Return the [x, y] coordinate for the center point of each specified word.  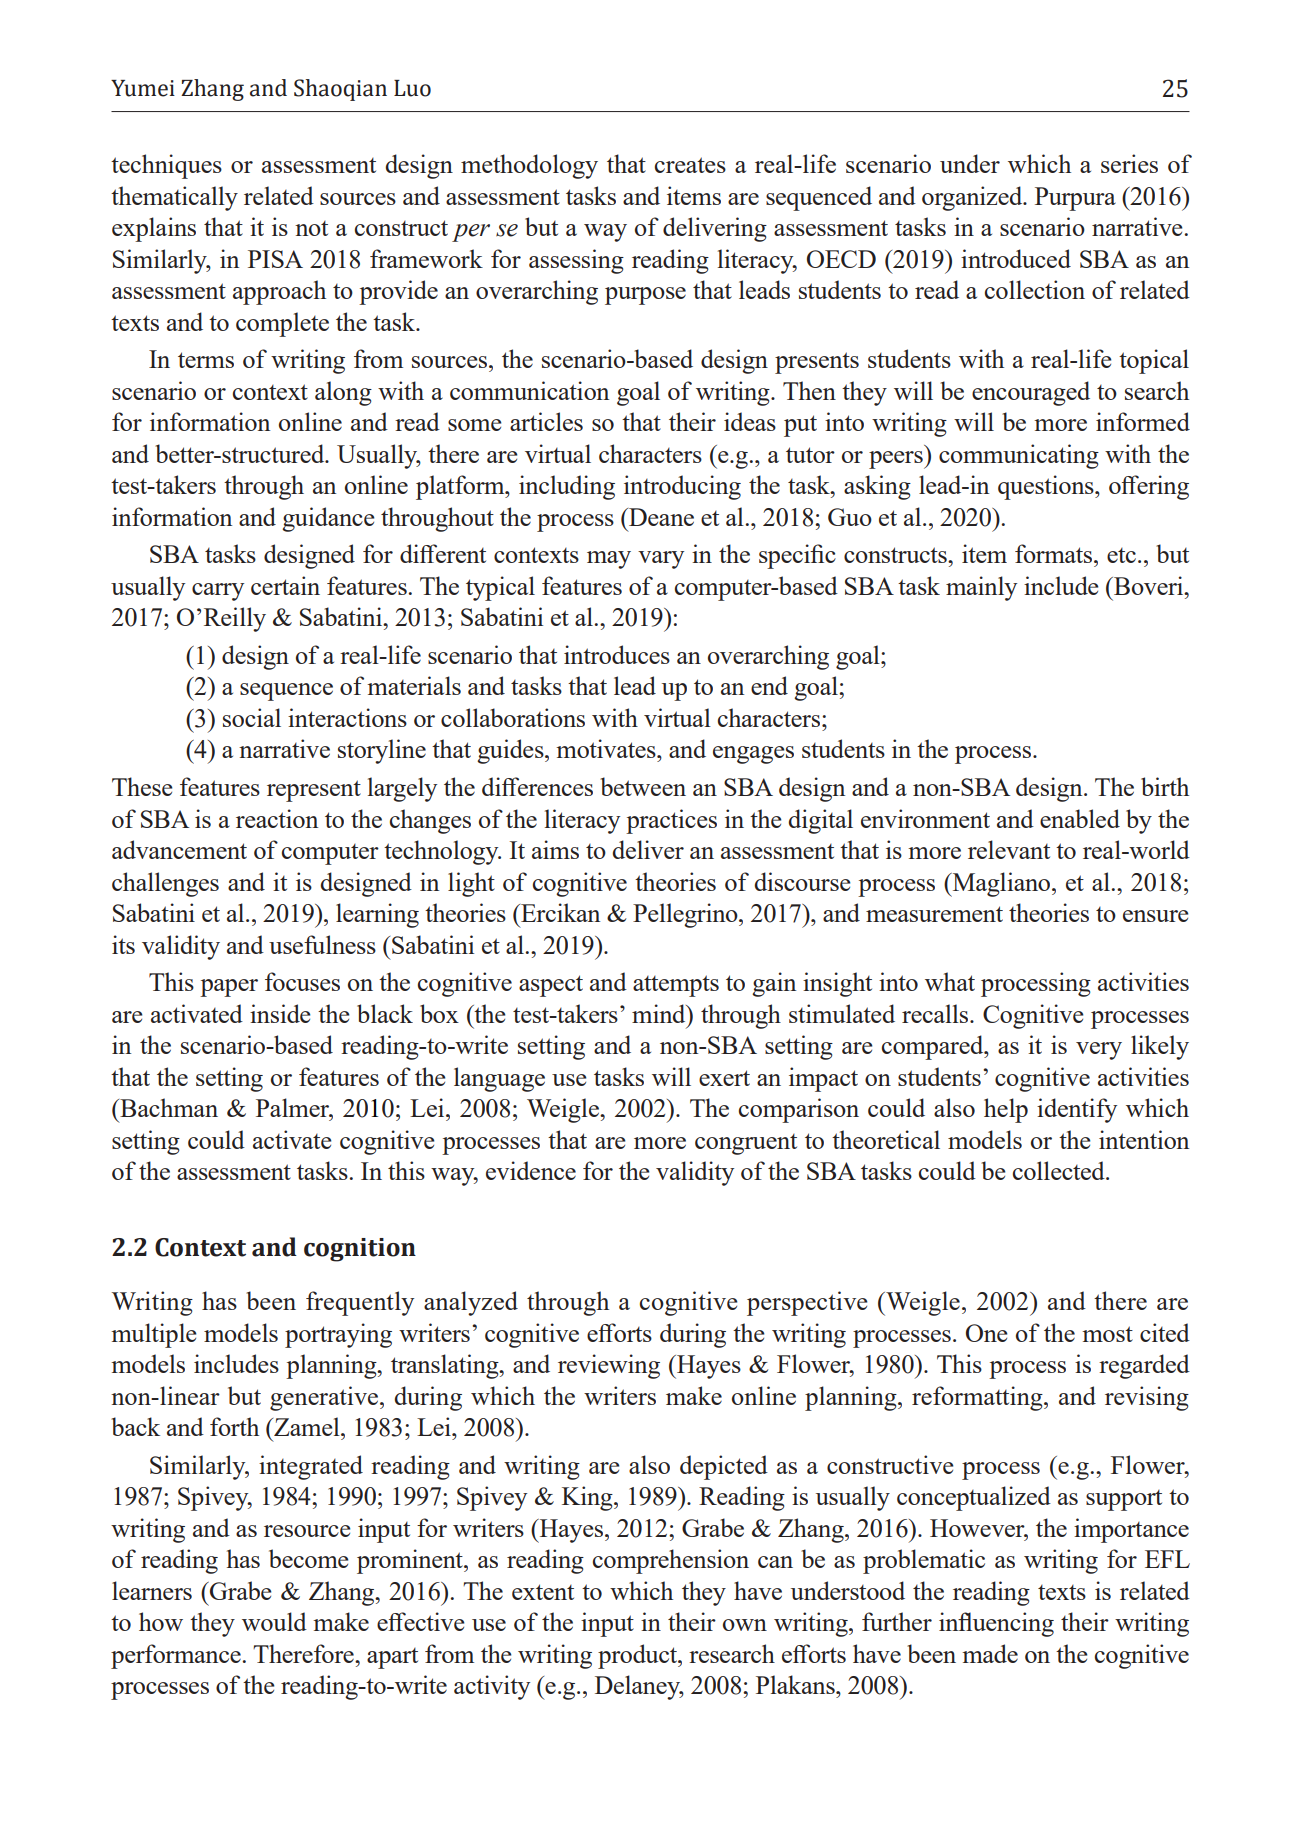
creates [690, 165]
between [643, 786]
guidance [328, 519]
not [311, 228]
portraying [338, 1335]
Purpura [1075, 199]
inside [280, 1013]
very [1099, 1051]
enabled [1080, 818]
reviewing [609, 1366]
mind [660, 1013]
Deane [660, 517]
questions [1047, 487]
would [274, 1621]
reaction [277, 818]
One [986, 1333]
